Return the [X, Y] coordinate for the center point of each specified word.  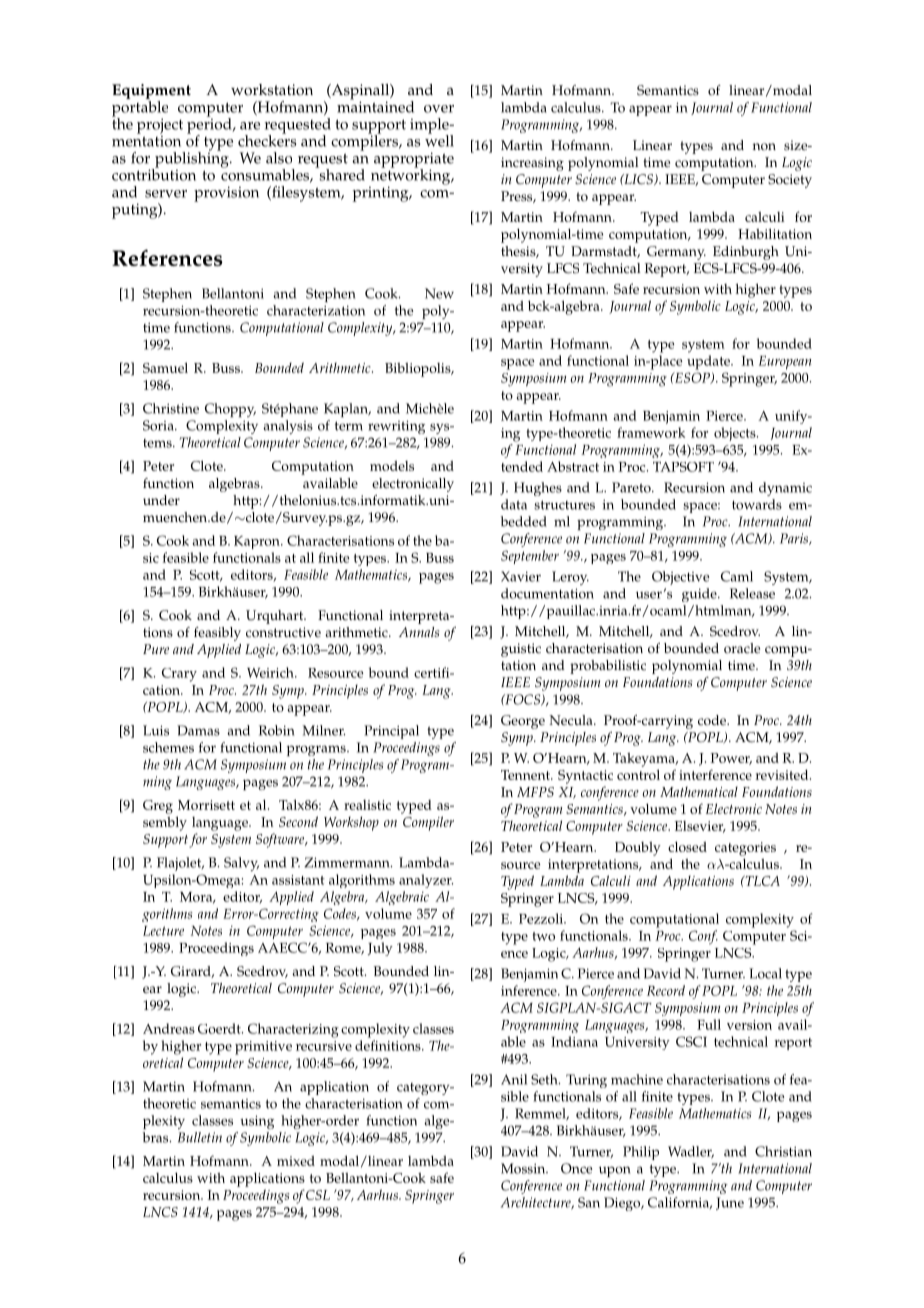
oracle [742, 648]
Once [576, 1168]
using [257, 1122]
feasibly [217, 634]
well [439, 139]
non [764, 147]
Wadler [691, 1152]
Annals [419, 632]
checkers [267, 139]
